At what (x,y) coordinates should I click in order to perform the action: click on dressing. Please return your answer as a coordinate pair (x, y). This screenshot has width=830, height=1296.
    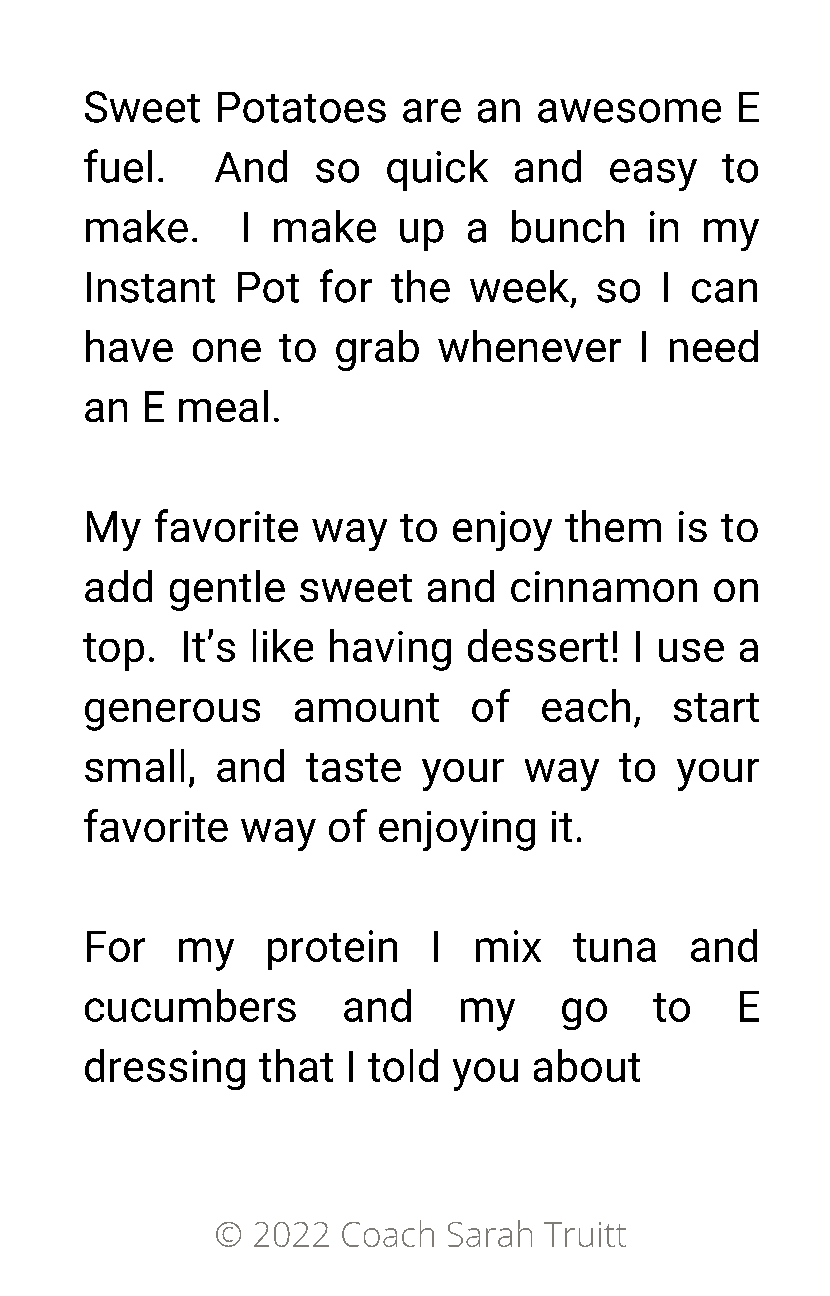
    Looking at the image, I should click on (165, 1069).
